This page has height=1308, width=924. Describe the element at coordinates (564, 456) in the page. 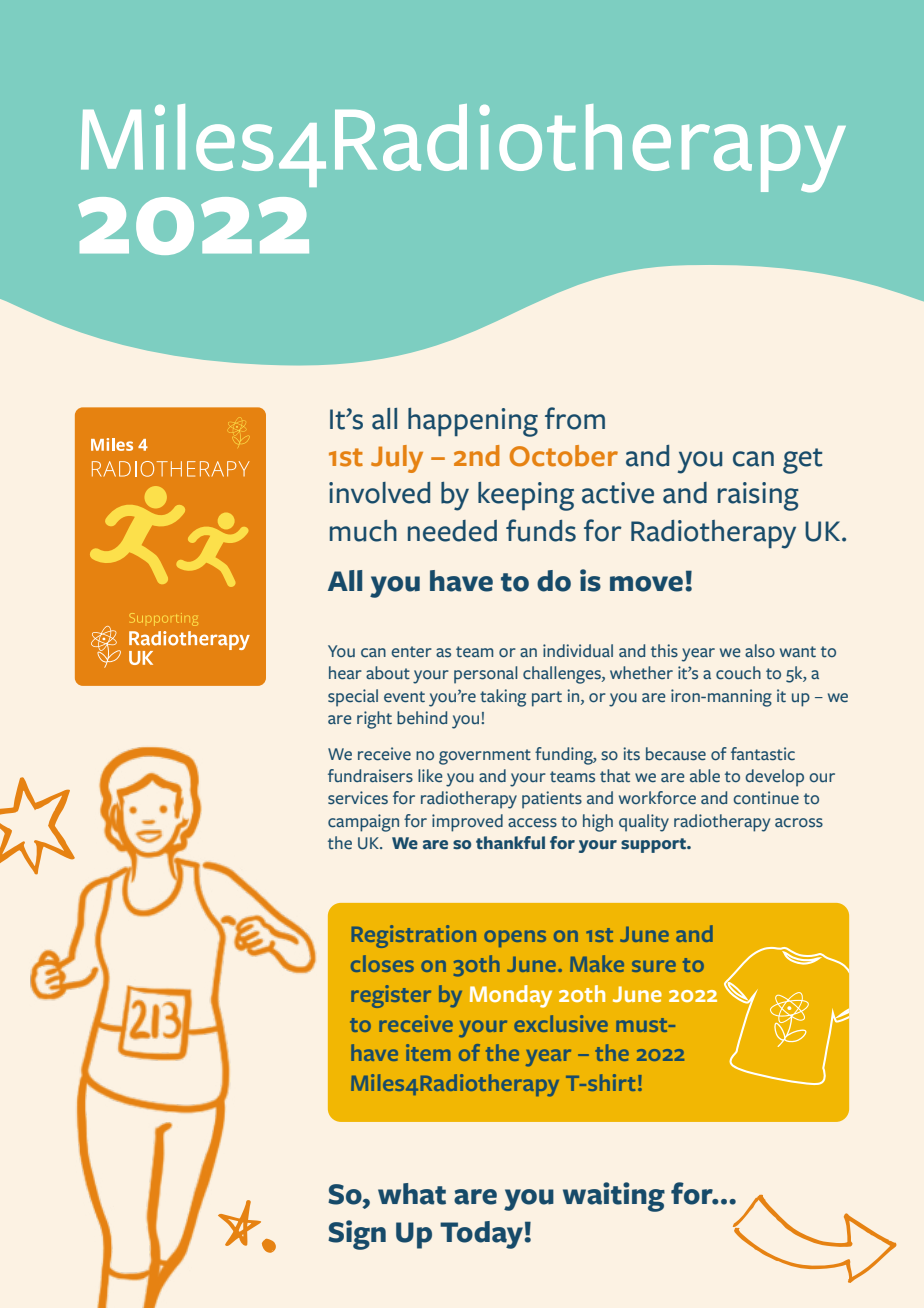

I see `October` at that location.
